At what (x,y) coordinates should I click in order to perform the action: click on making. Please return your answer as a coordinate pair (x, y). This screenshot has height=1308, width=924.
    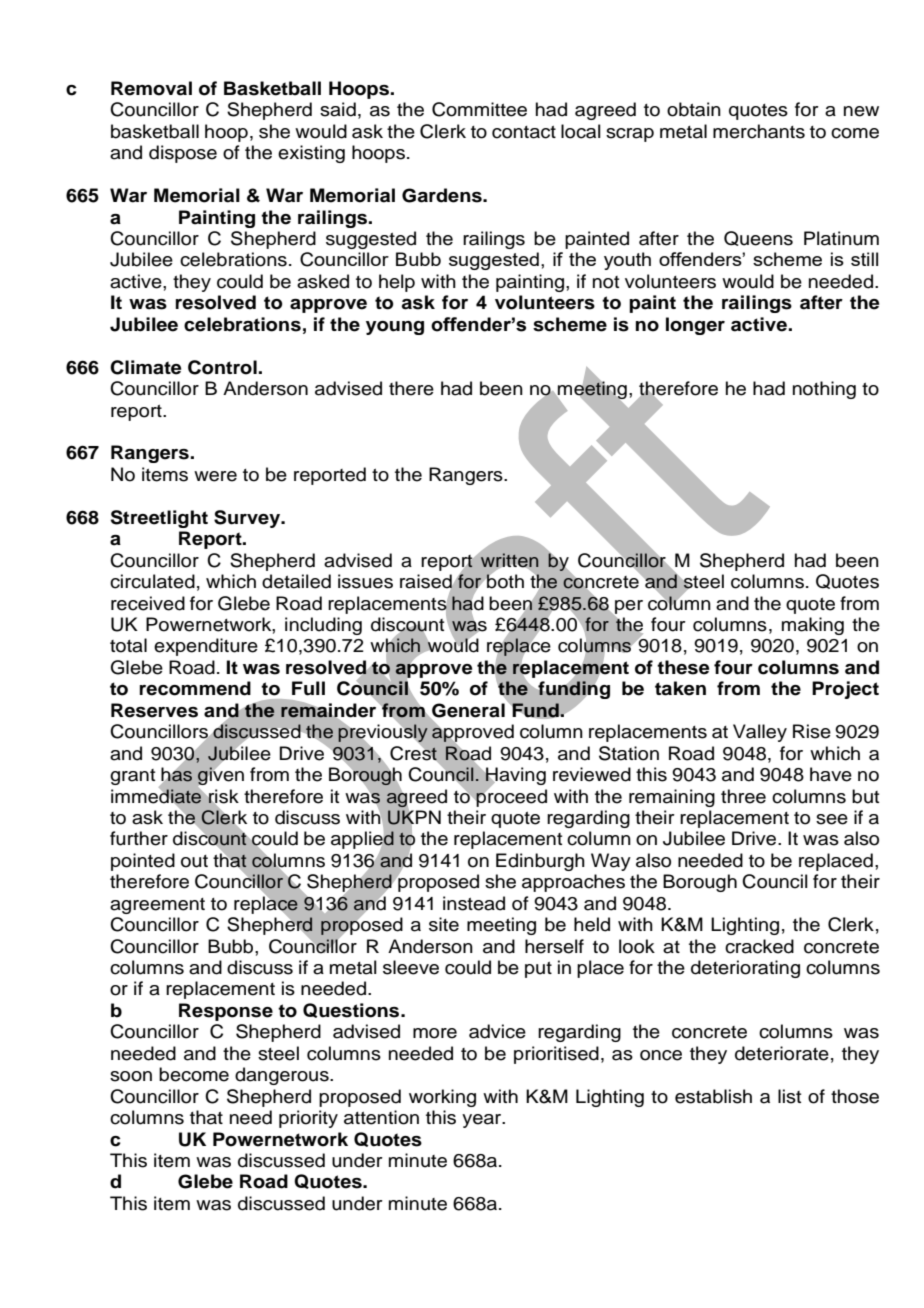
    Looking at the image, I should click on (813, 626).
